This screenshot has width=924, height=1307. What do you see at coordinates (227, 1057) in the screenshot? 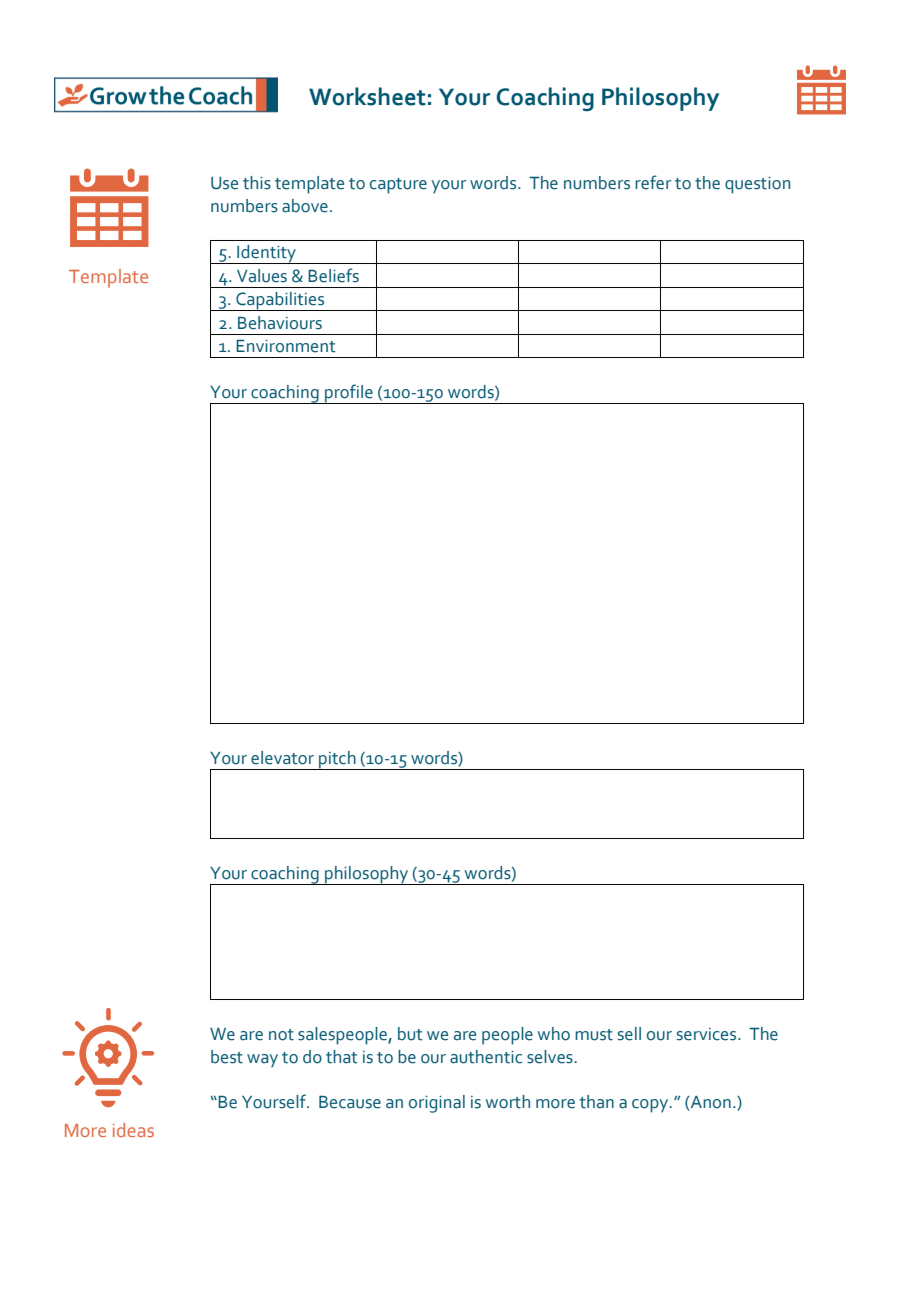
I see `best` at bounding box center [227, 1057].
